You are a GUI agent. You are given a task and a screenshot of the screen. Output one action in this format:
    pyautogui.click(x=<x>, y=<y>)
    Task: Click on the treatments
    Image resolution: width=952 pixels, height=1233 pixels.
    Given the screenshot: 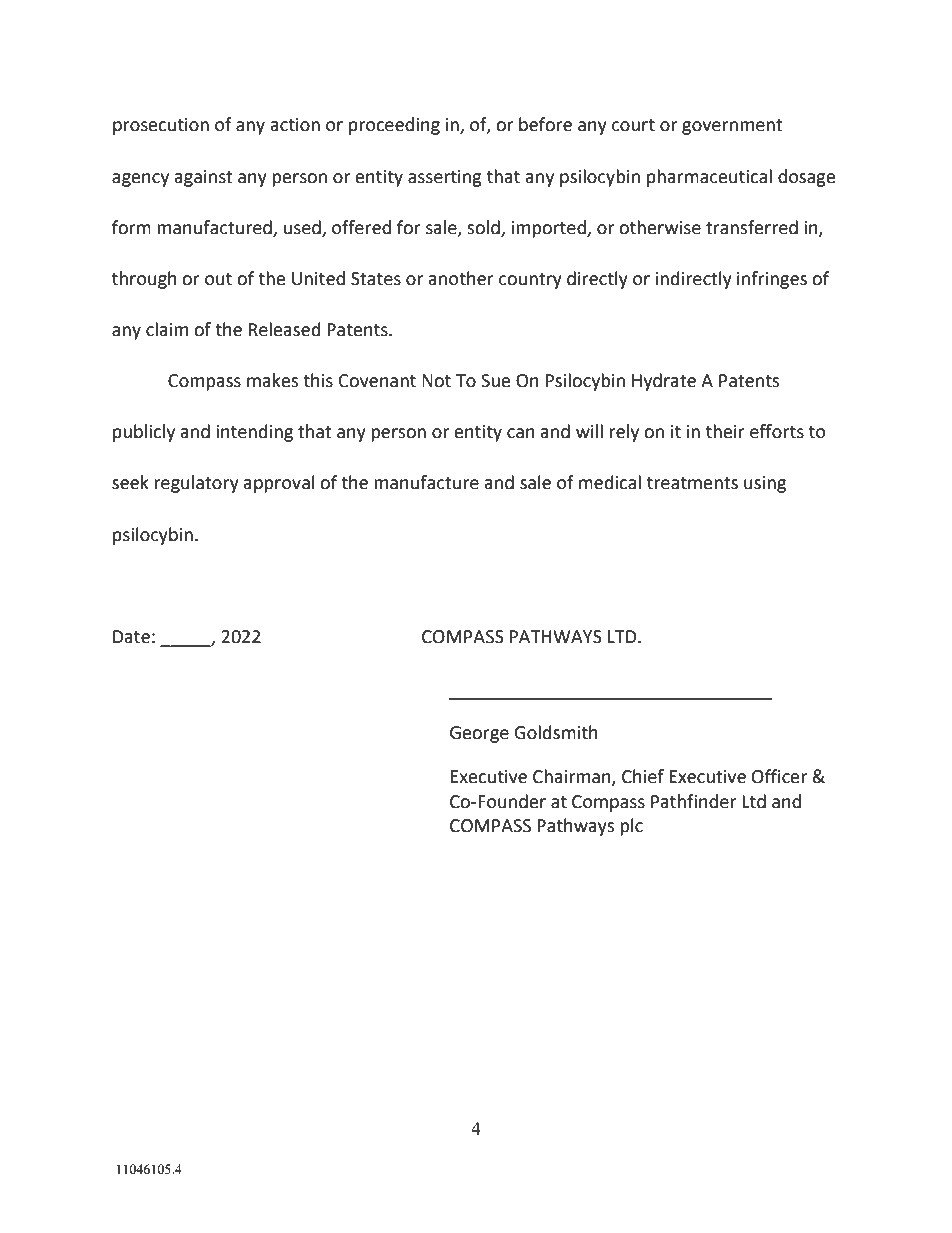 What is the action you would take?
    pyautogui.click(x=692, y=483)
